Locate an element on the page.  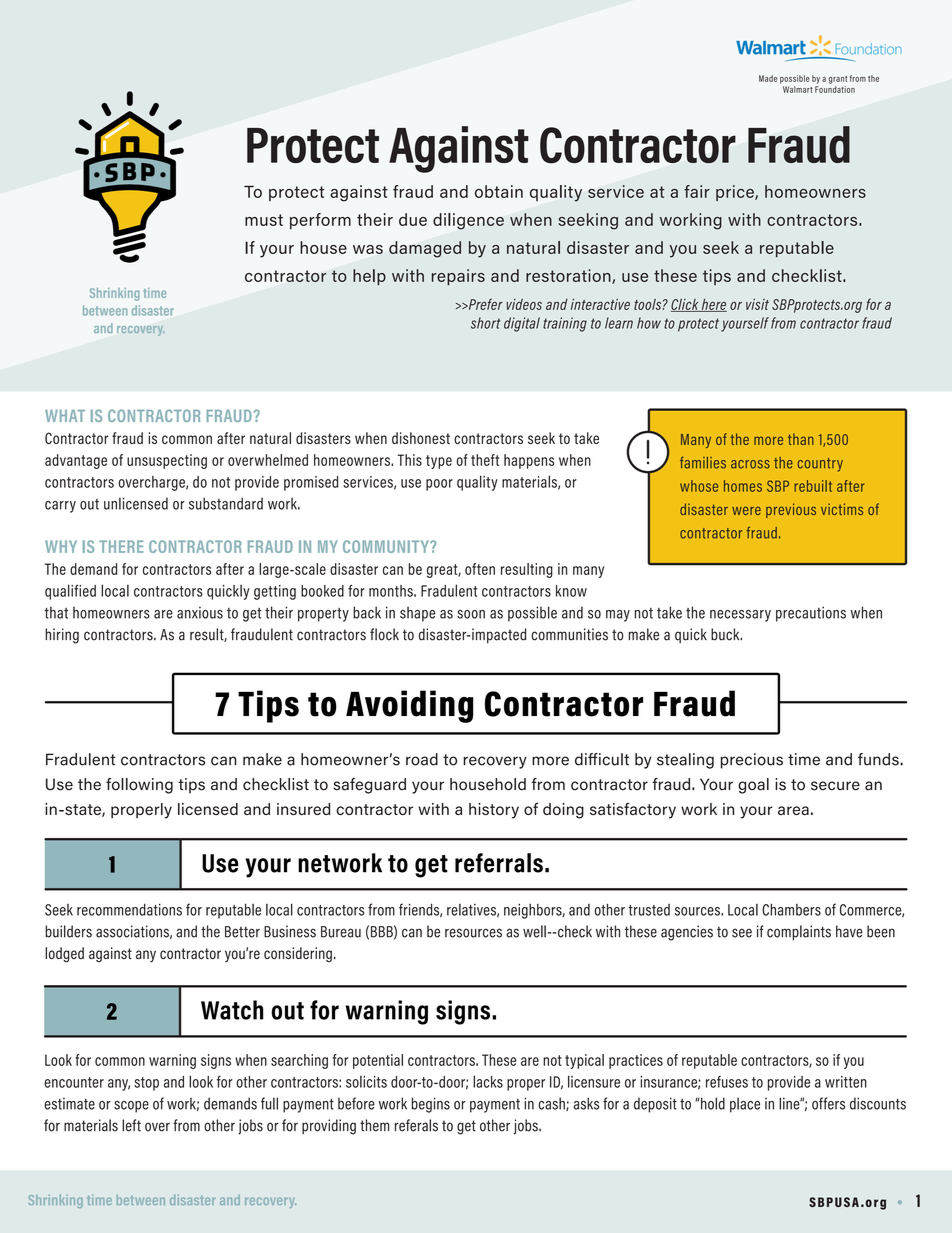
than is located at coordinates (801, 439).
